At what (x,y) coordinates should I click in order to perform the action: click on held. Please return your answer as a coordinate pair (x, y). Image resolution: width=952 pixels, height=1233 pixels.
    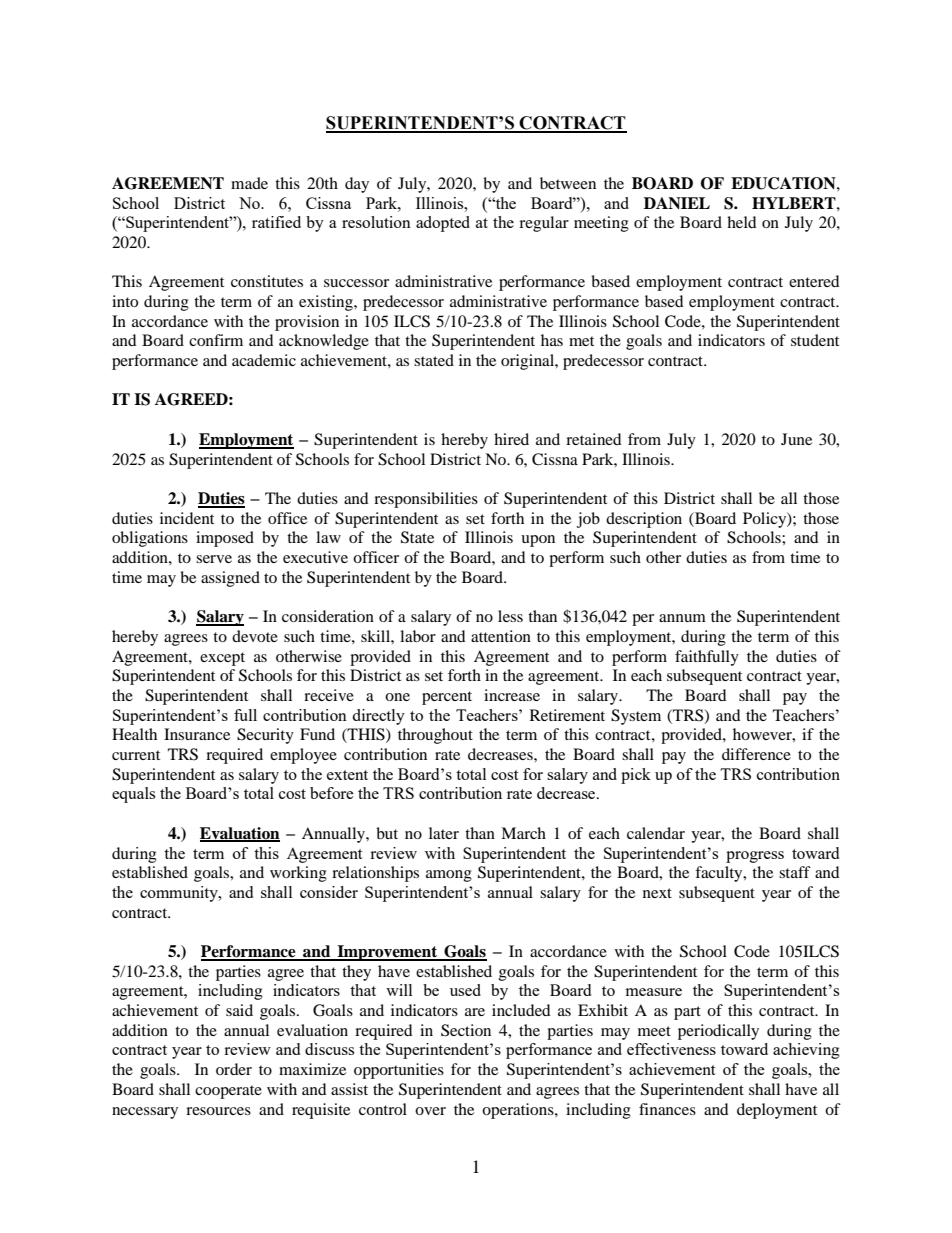
    Looking at the image, I should click on (742, 222).
